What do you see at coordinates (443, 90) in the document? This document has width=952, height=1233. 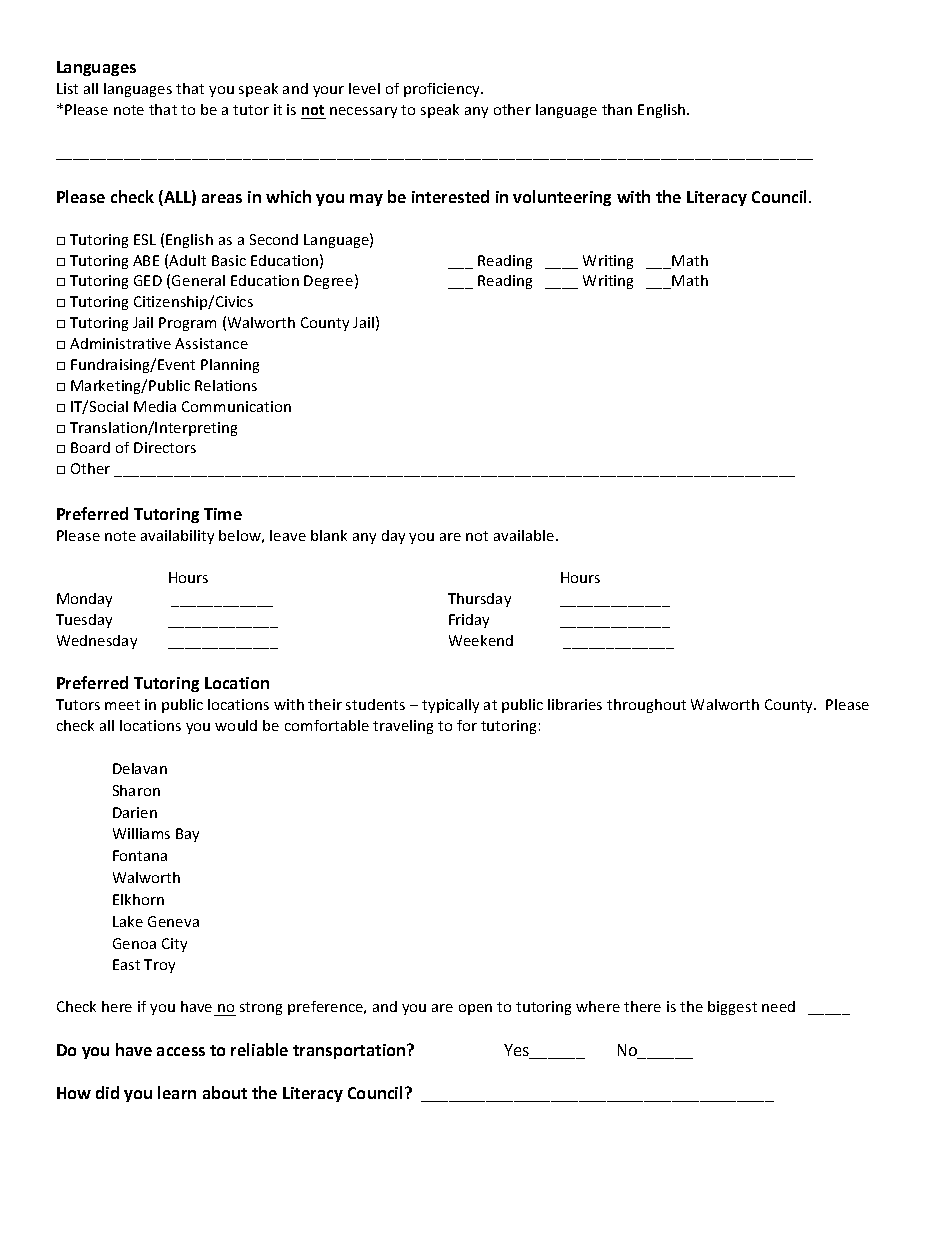 I see `proficiency` at bounding box center [443, 90].
